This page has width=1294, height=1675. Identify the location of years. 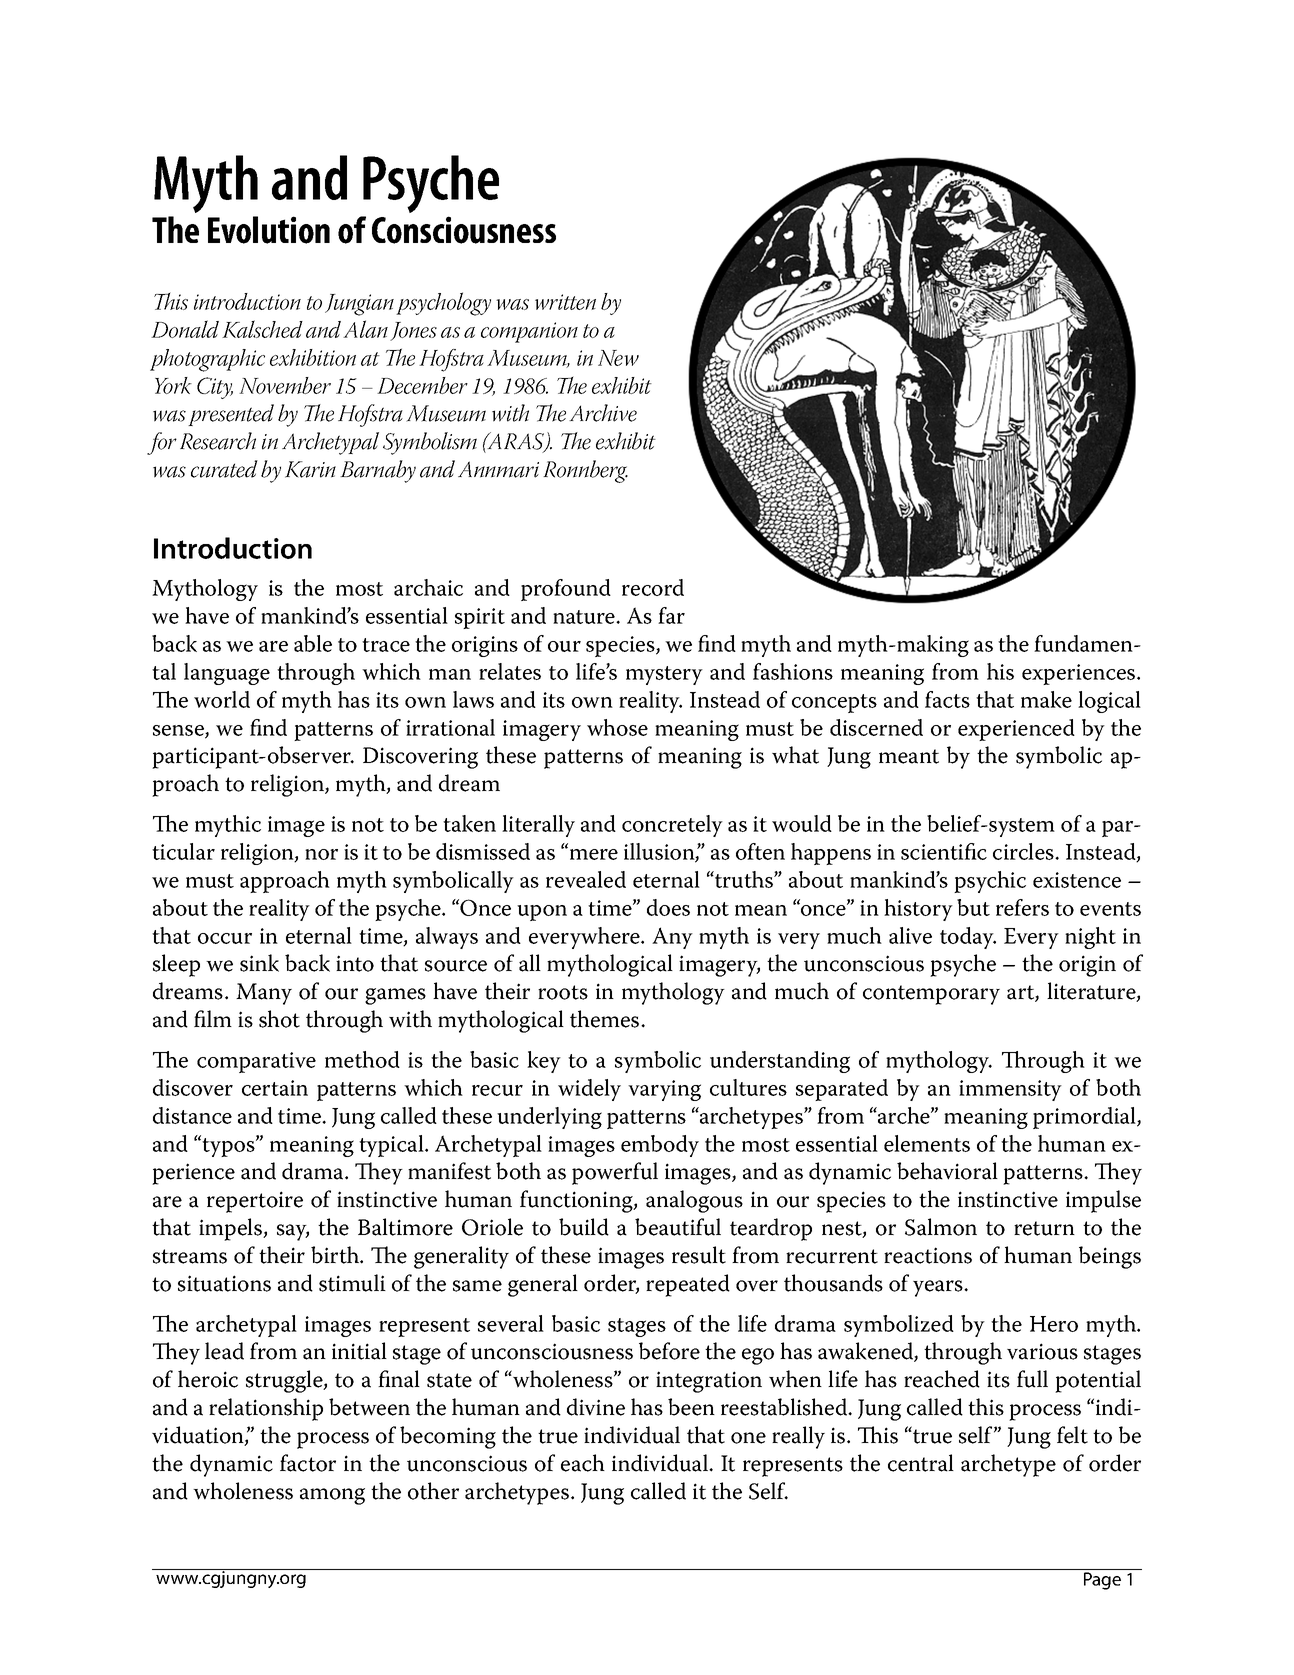
(939, 1288).
